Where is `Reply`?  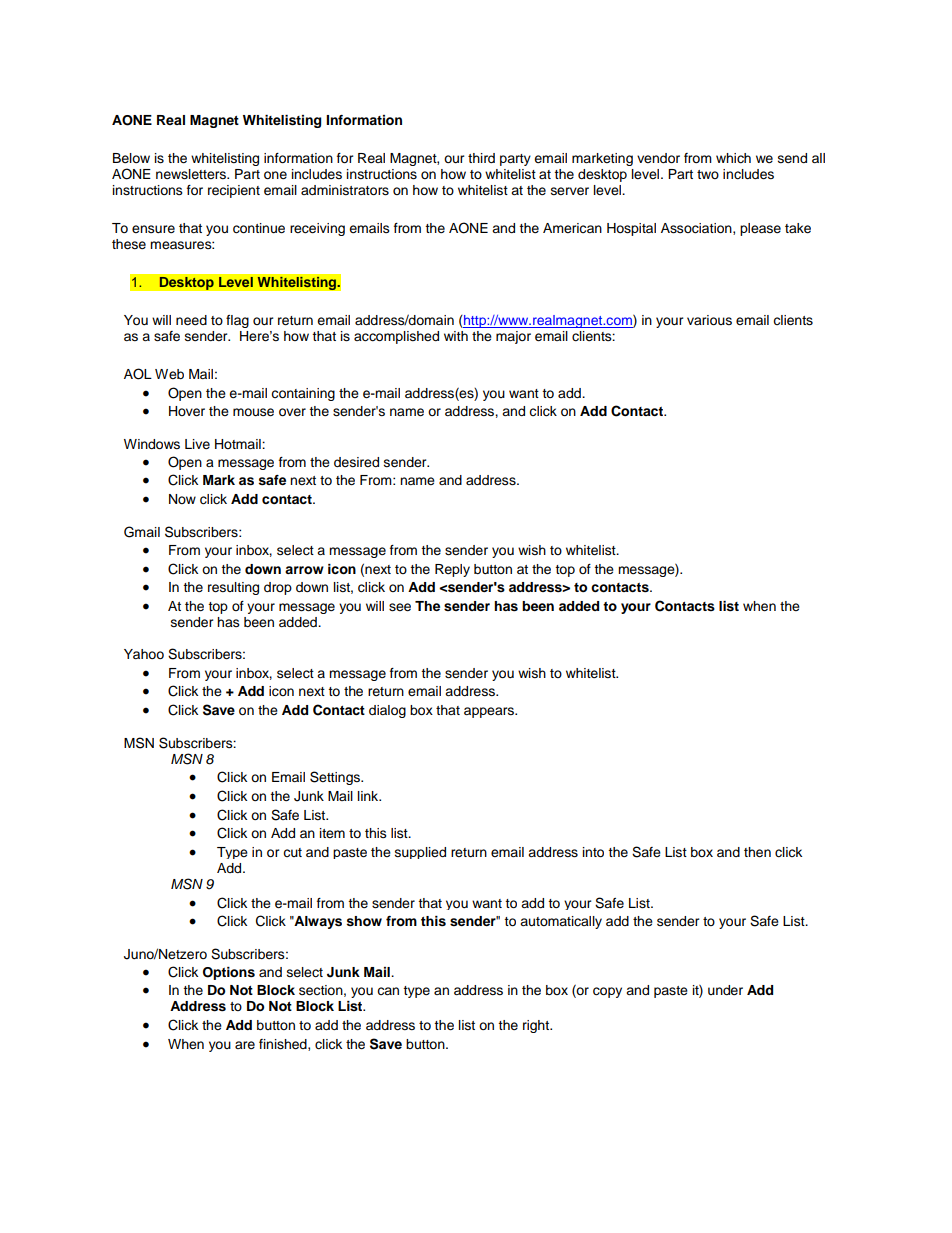 Reply is located at coordinates (452, 570).
